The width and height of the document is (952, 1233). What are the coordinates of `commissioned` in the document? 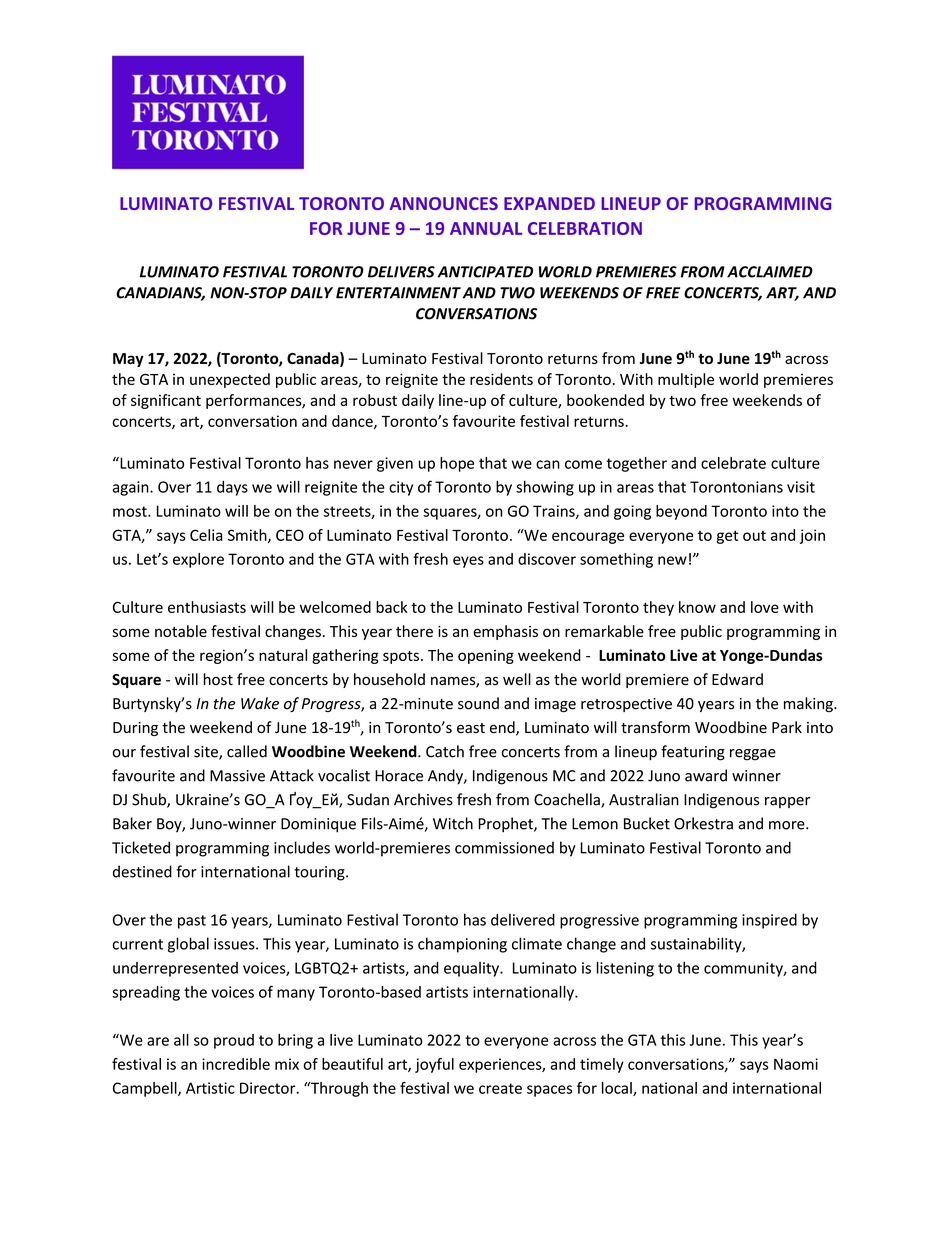 It's located at (504, 847).
